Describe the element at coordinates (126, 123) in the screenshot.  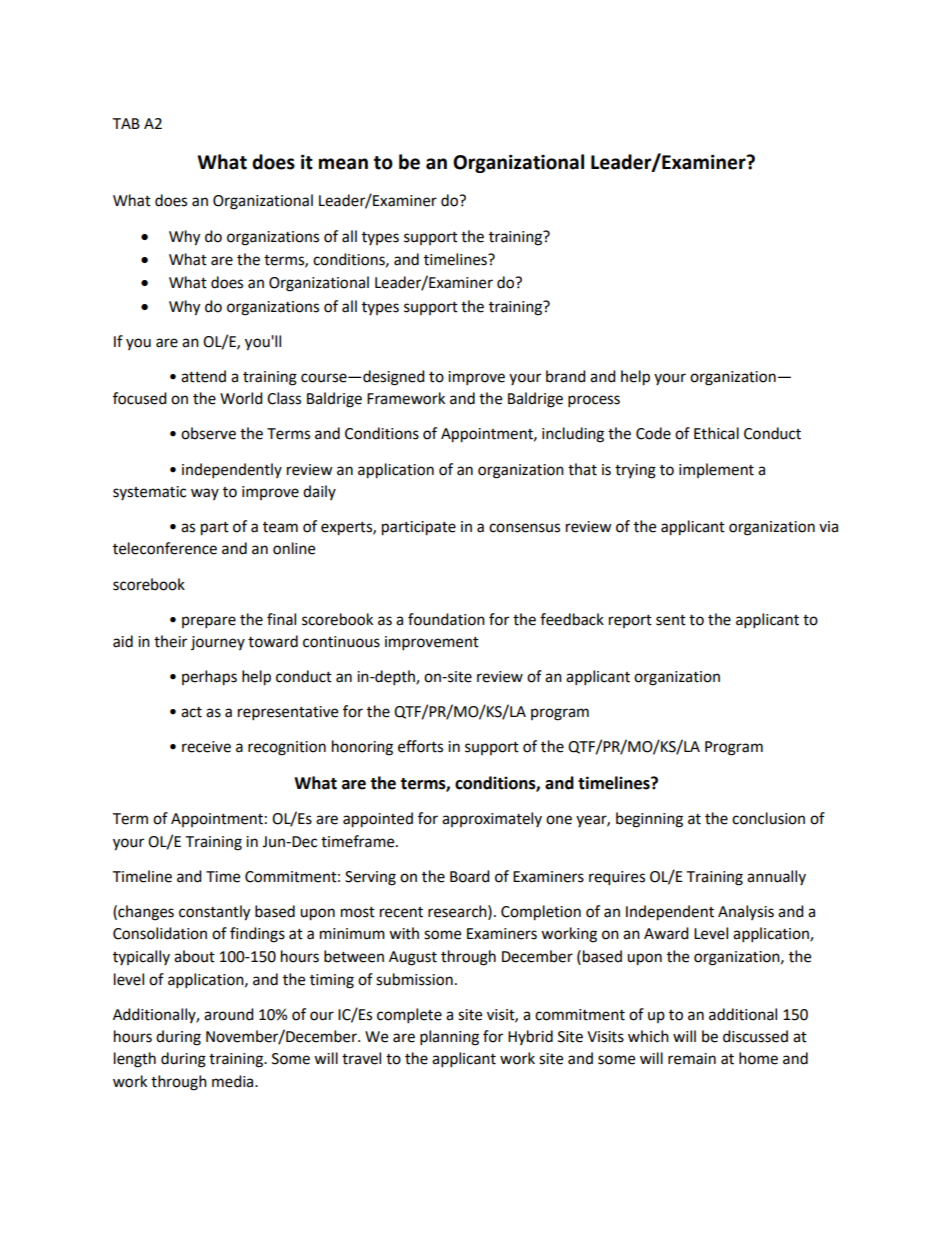
I see `TAB` at that location.
